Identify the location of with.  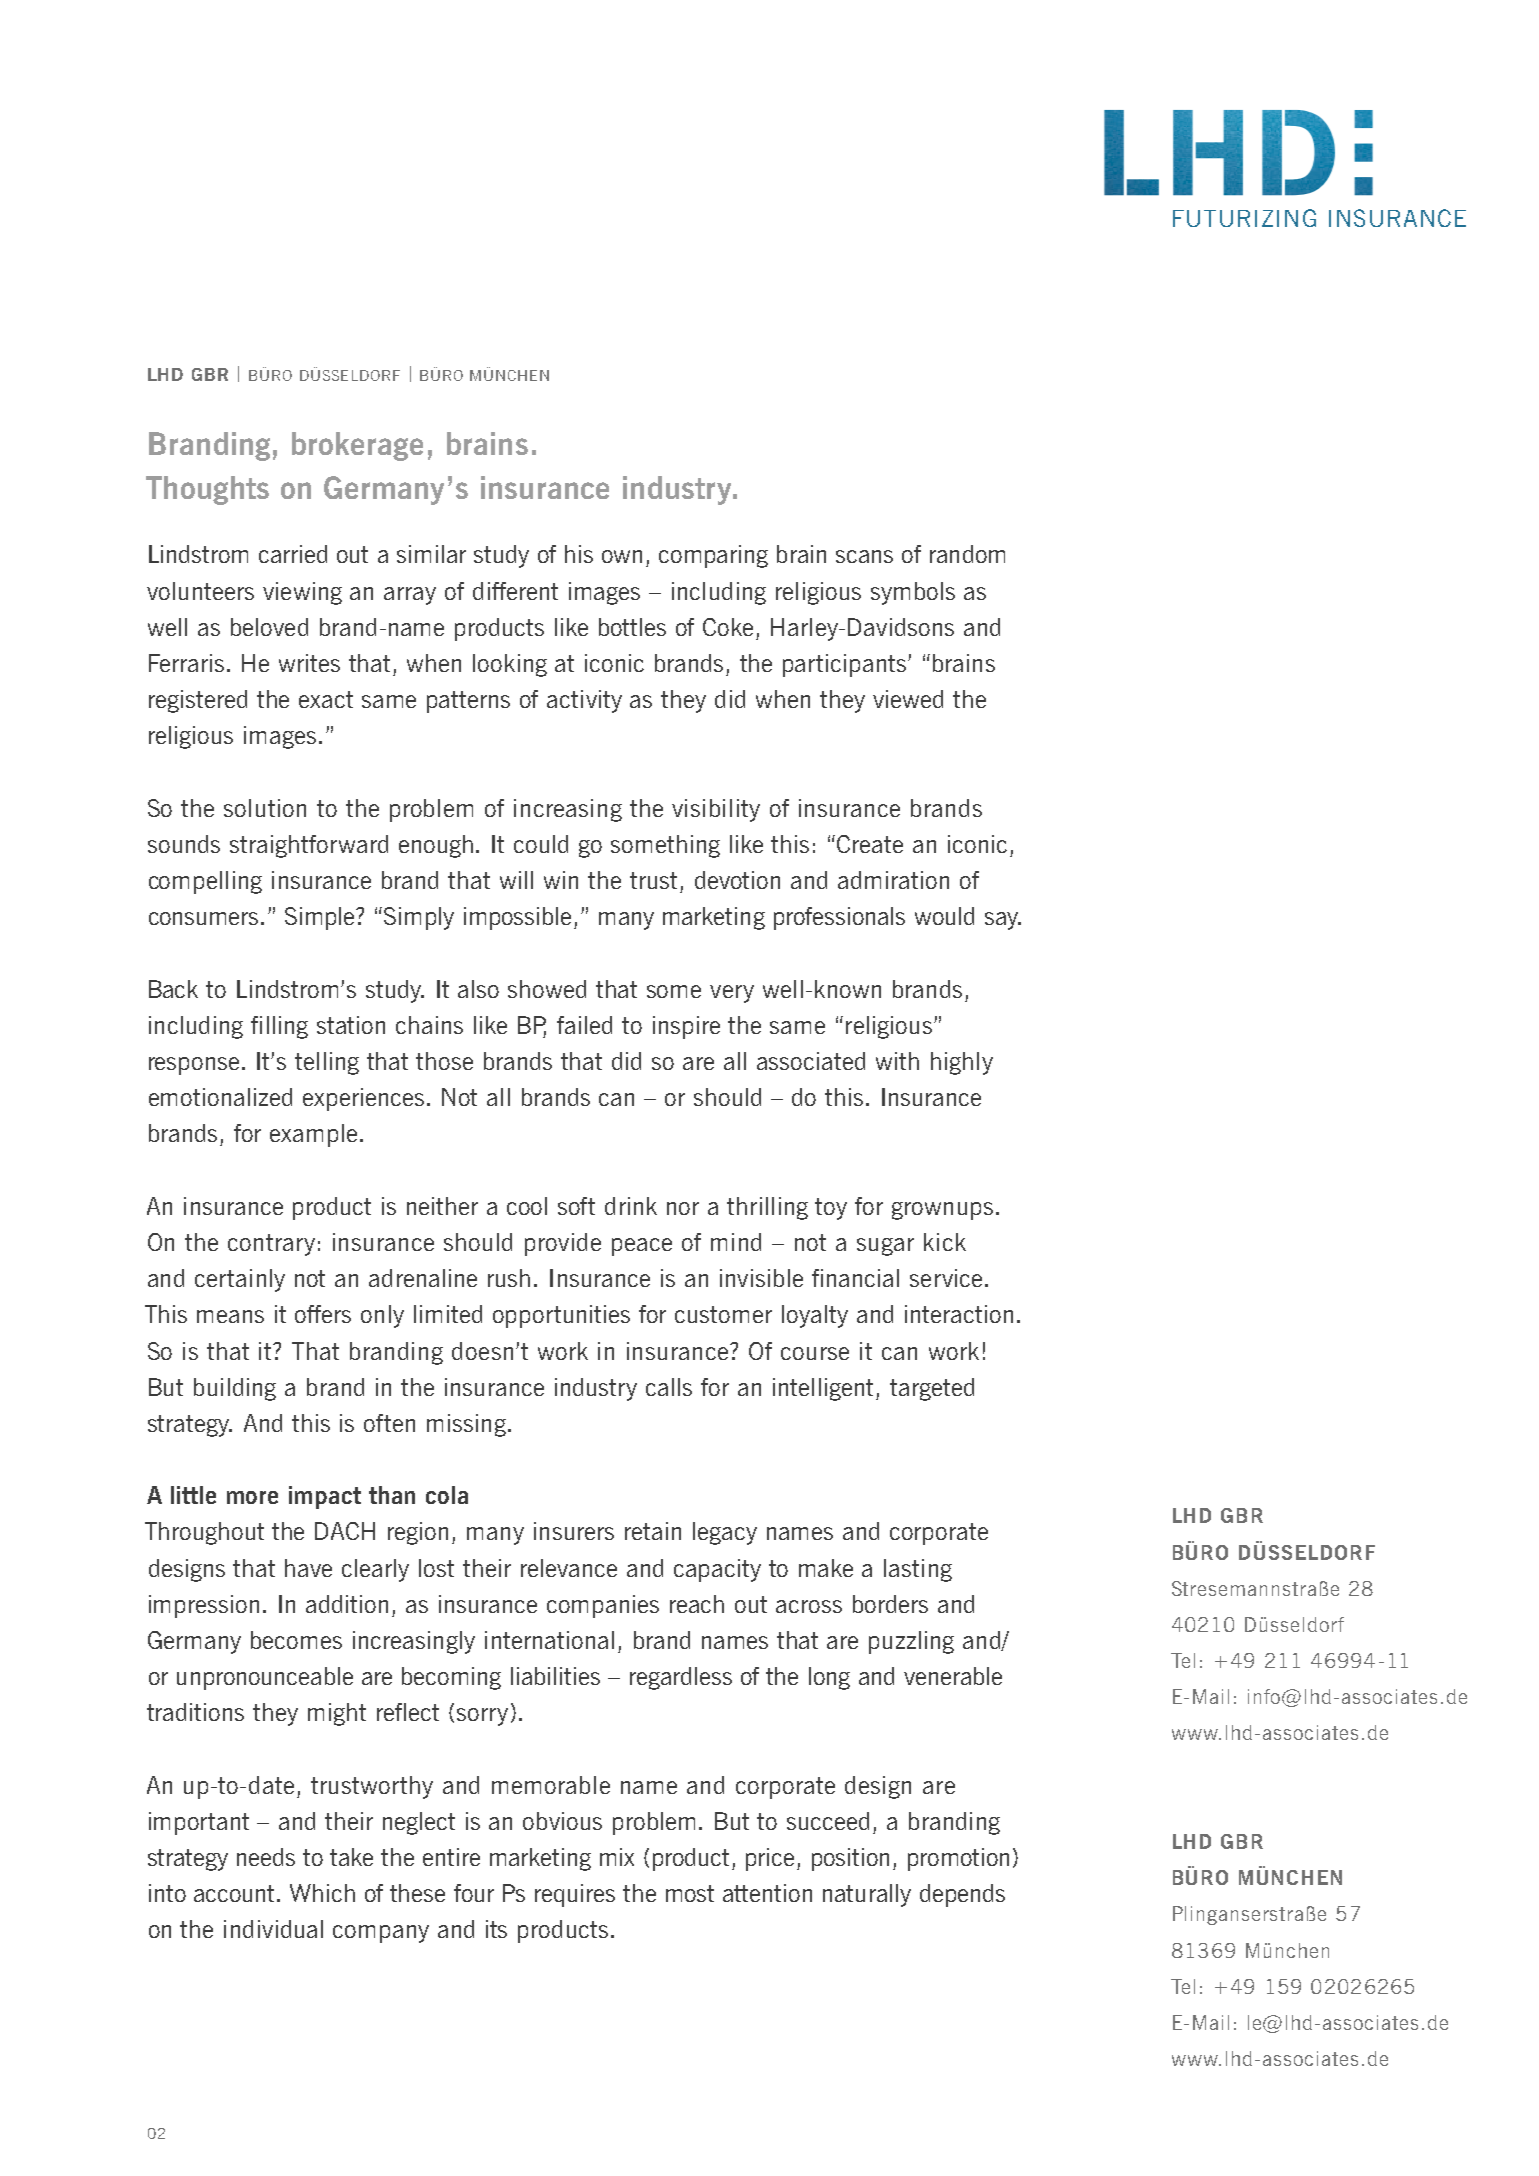
(897, 1061).
